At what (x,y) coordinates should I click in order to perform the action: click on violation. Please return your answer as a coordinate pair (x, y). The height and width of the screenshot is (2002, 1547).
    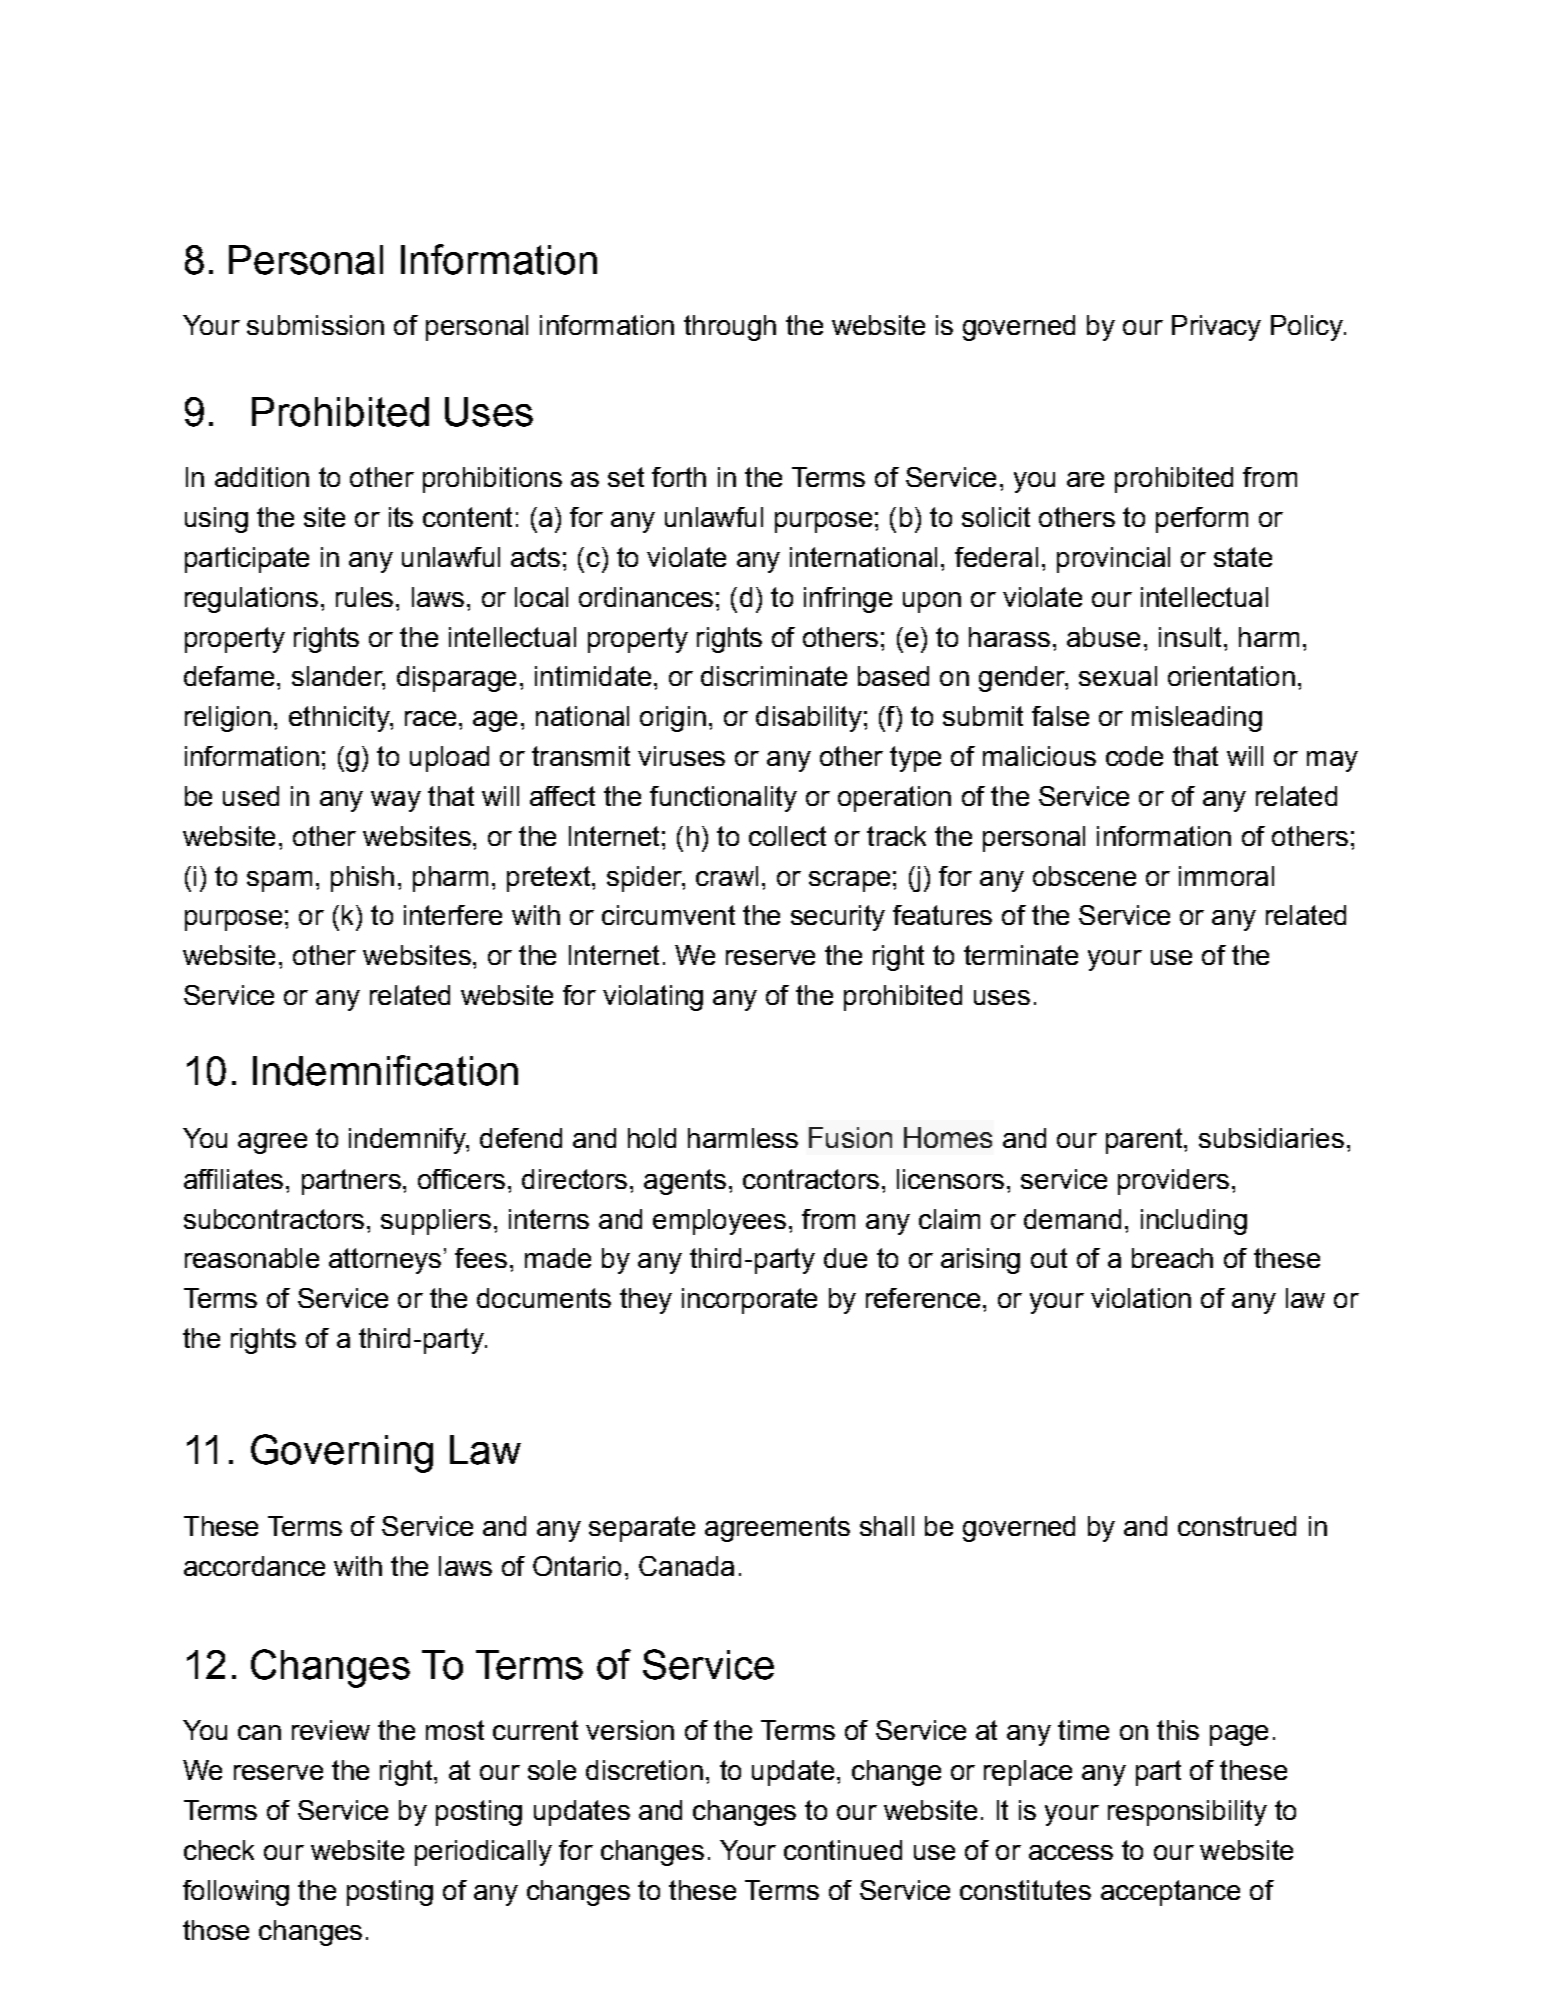
    Looking at the image, I should click on (1141, 1298).
